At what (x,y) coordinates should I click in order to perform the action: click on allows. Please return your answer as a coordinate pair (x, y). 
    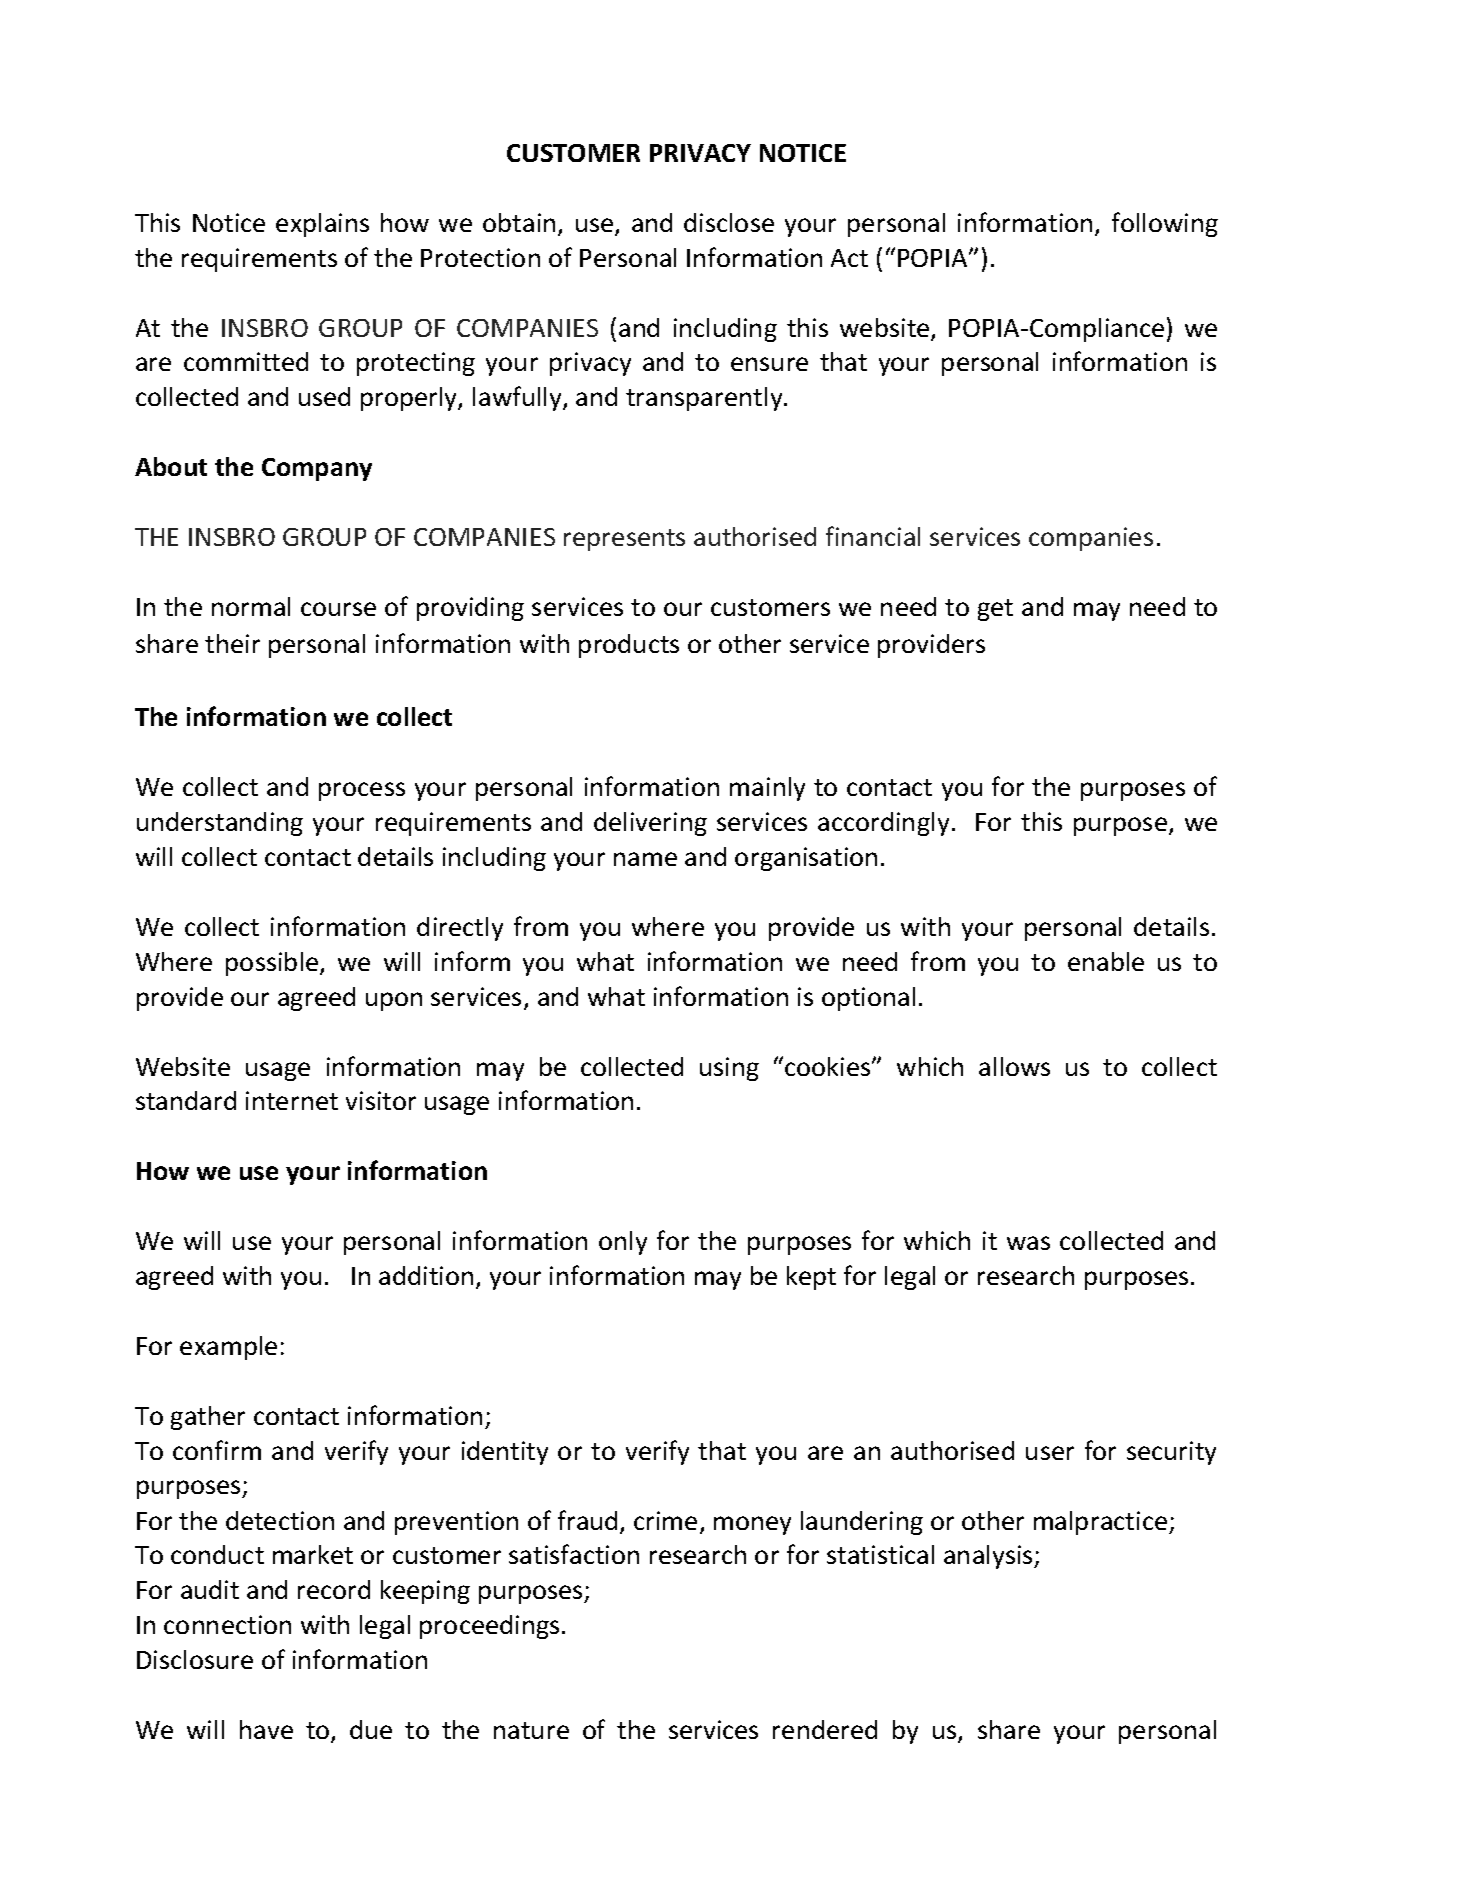
    Looking at the image, I should click on (1014, 1066).
